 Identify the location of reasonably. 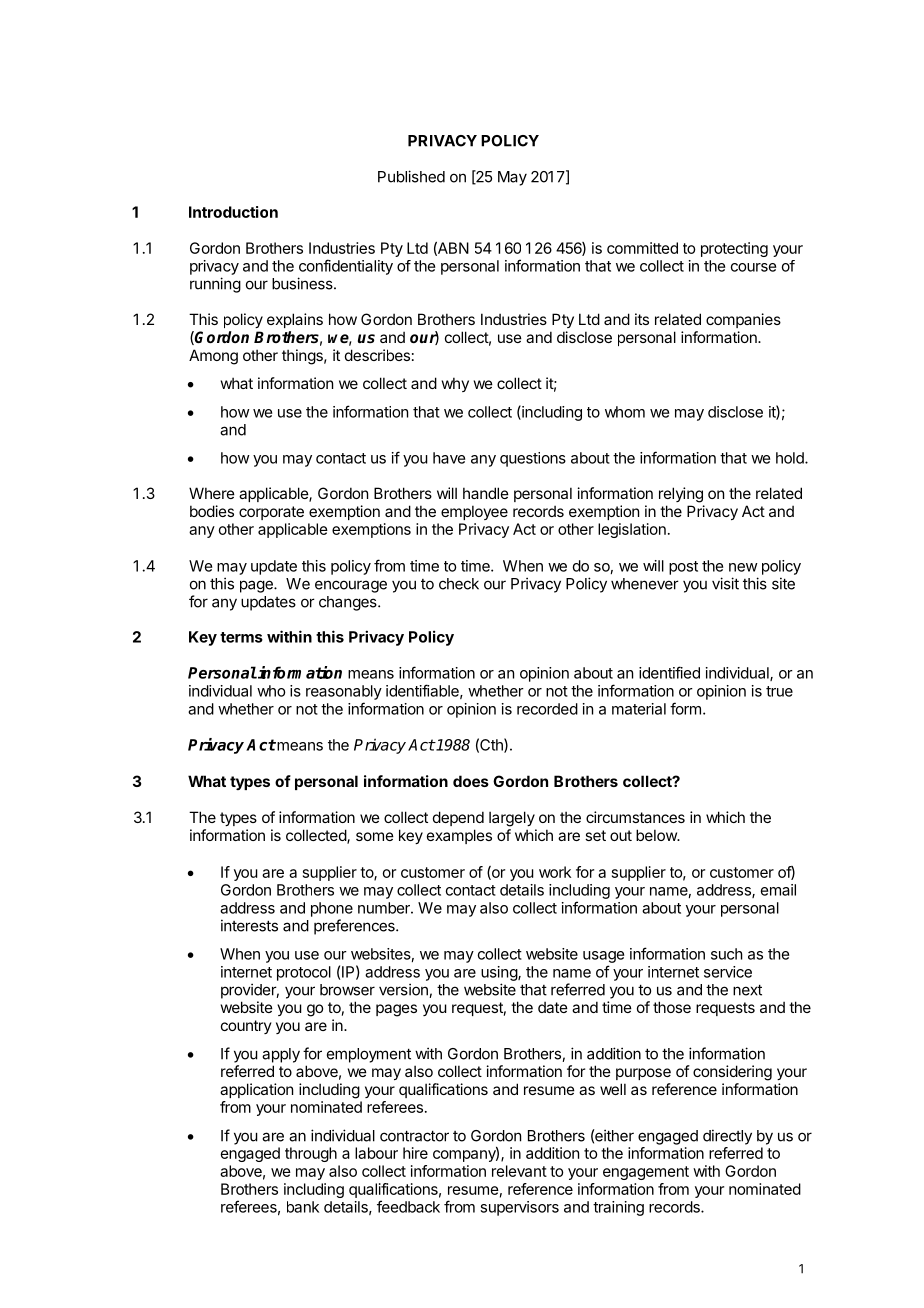
(344, 692).
